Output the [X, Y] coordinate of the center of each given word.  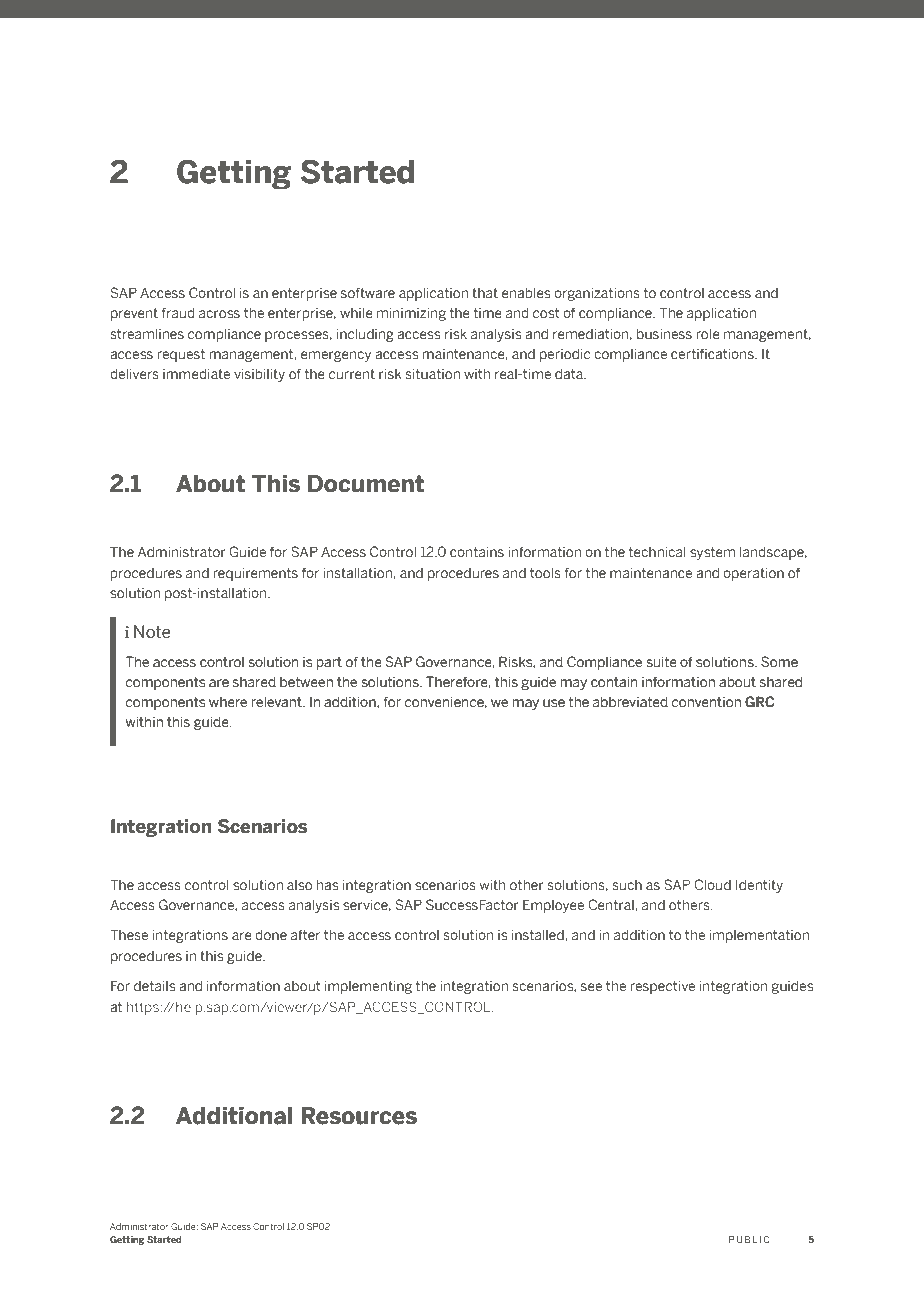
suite [662, 662]
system [712, 553]
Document [366, 484]
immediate [196, 374]
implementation [759, 936]
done [271, 935]
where [228, 702]
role [708, 334]
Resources [359, 1116]
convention [706, 702]
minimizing [411, 314]
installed [537, 935]
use [554, 703]
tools [545, 573]
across [219, 314]
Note [152, 631]
